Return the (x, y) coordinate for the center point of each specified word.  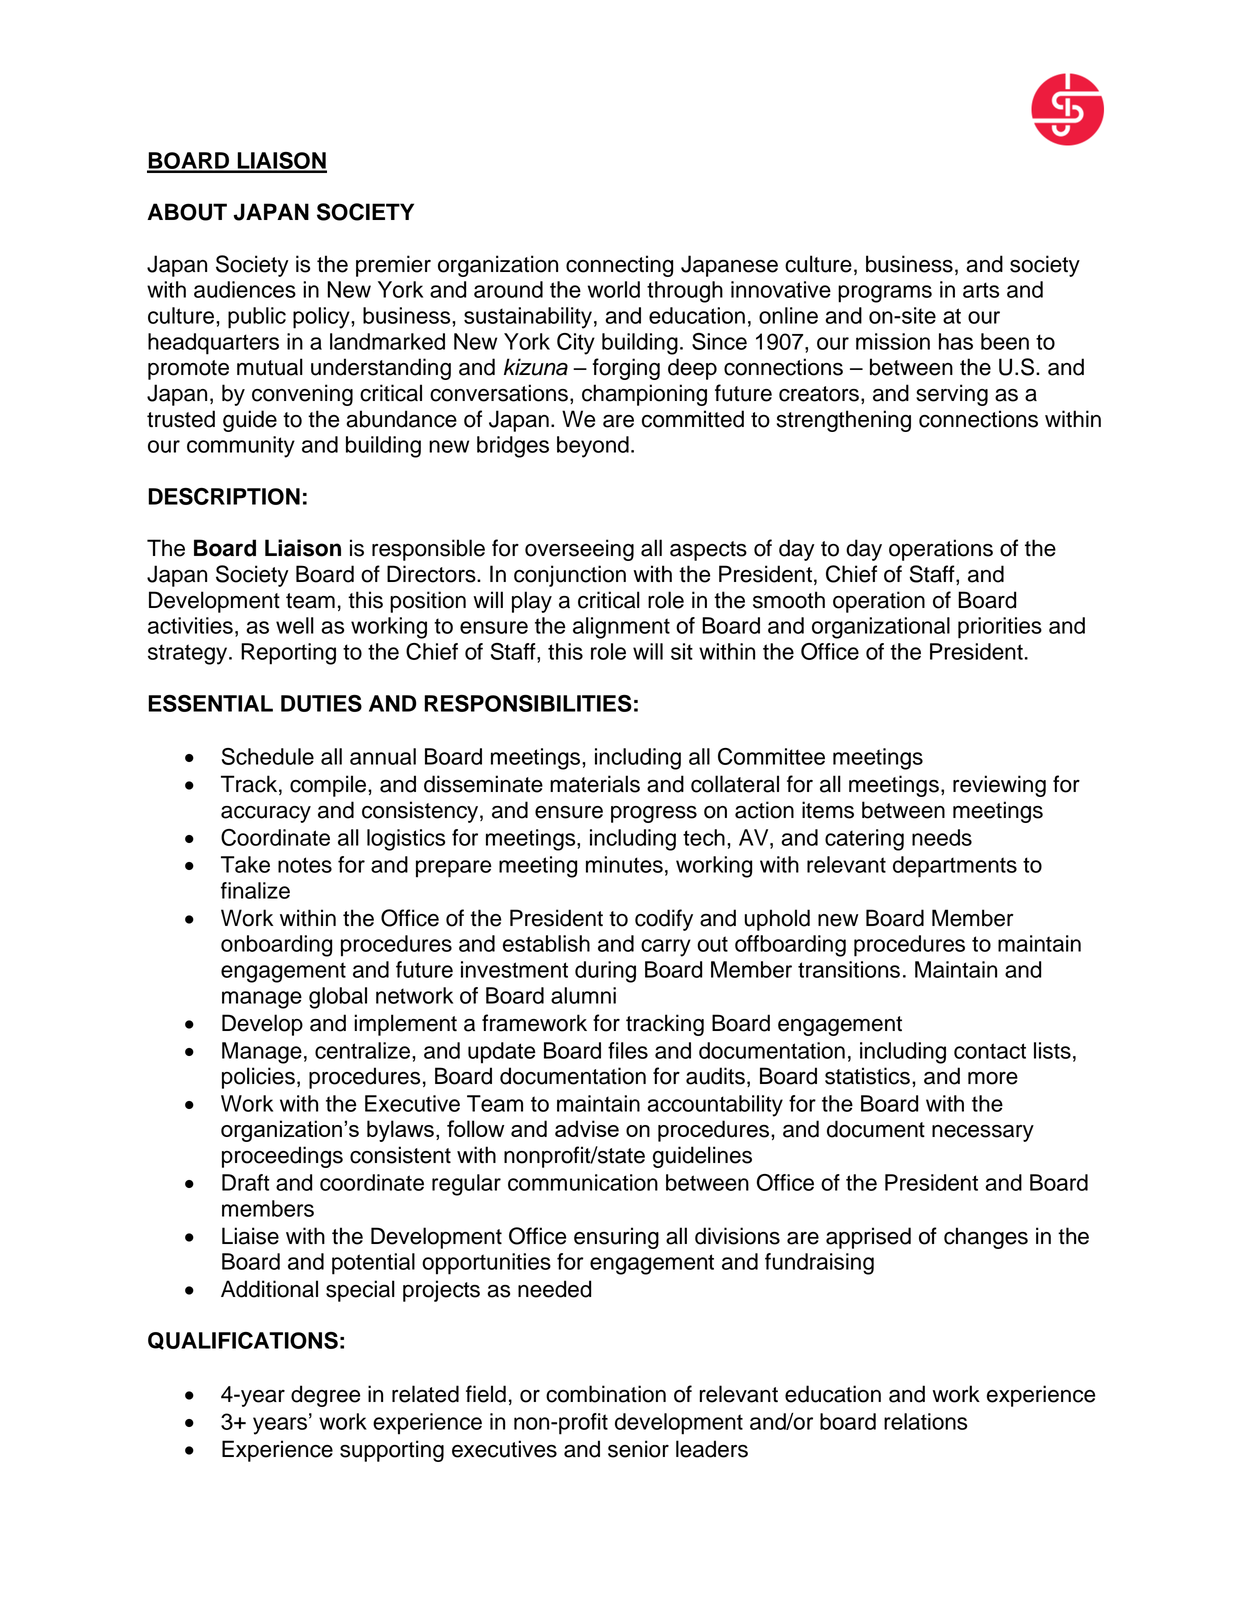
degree (325, 1396)
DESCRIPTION (224, 496)
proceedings (282, 1157)
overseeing (579, 550)
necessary (983, 1133)
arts (981, 290)
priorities (1000, 628)
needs (942, 837)
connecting (619, 266)
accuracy (266, 814)
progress (654, 814)
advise (587, 1128)
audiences (245, 289)
